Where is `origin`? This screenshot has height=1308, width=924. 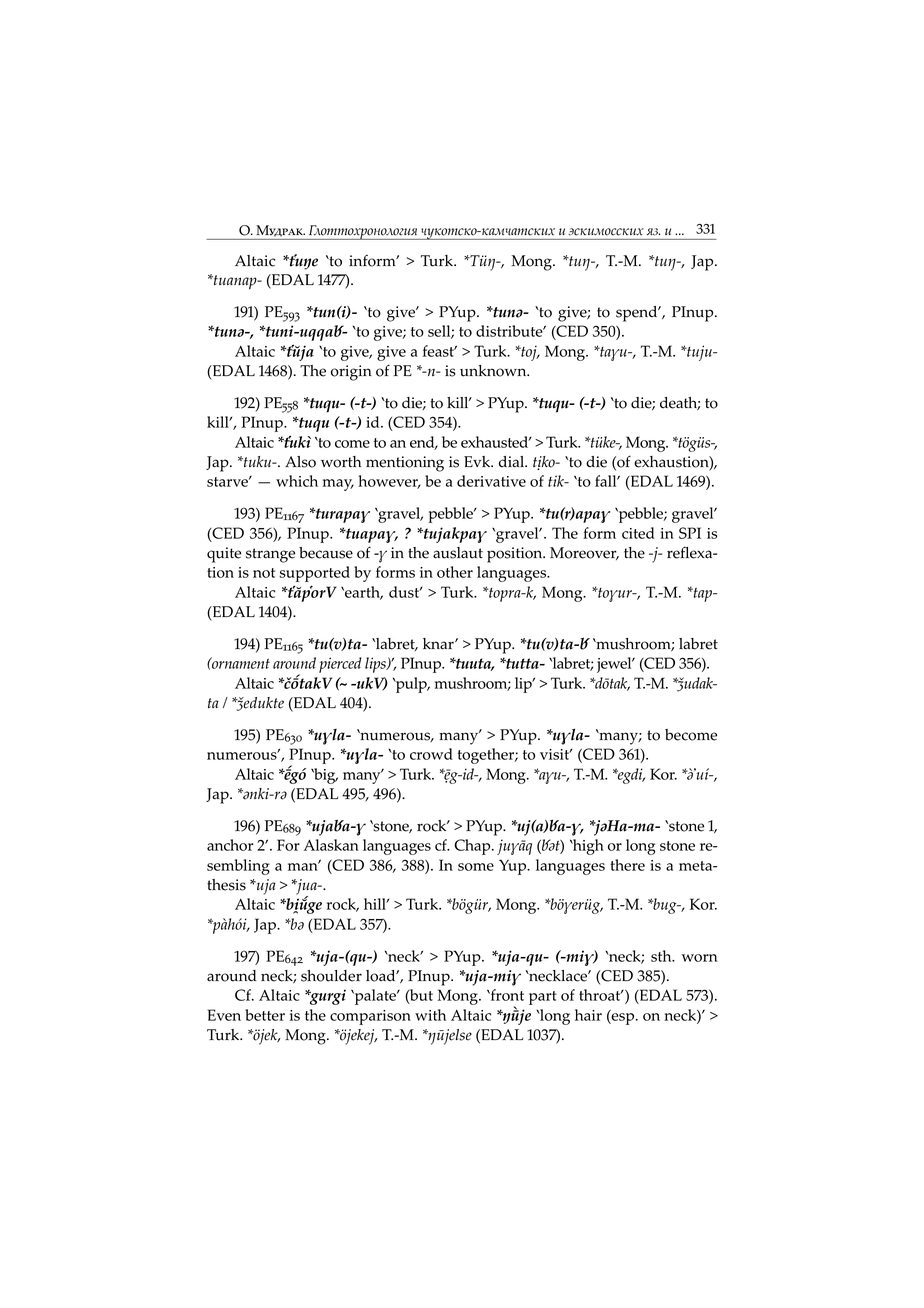
origin is located at coordinates (351, 373).
